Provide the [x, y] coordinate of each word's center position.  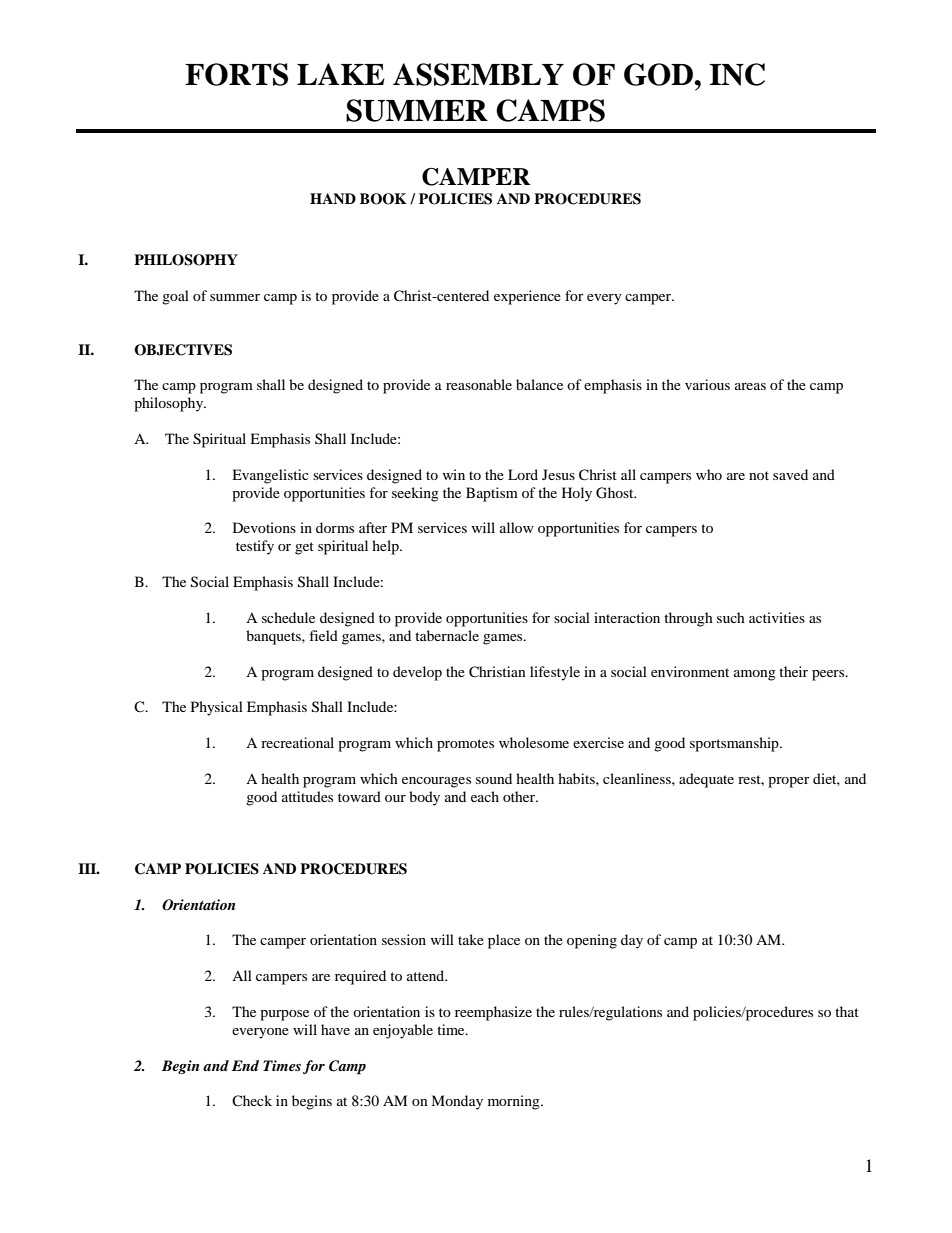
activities [777, 617]
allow [517, 527]
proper [789, 782]
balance [539, 384]
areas [750, 386]
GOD [659, 74]
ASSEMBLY [478, 74]
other [520, 796]
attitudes [307, 796]
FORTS [236, 74]
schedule [288, 617]
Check [252, 1100]
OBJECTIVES [183, 350]
